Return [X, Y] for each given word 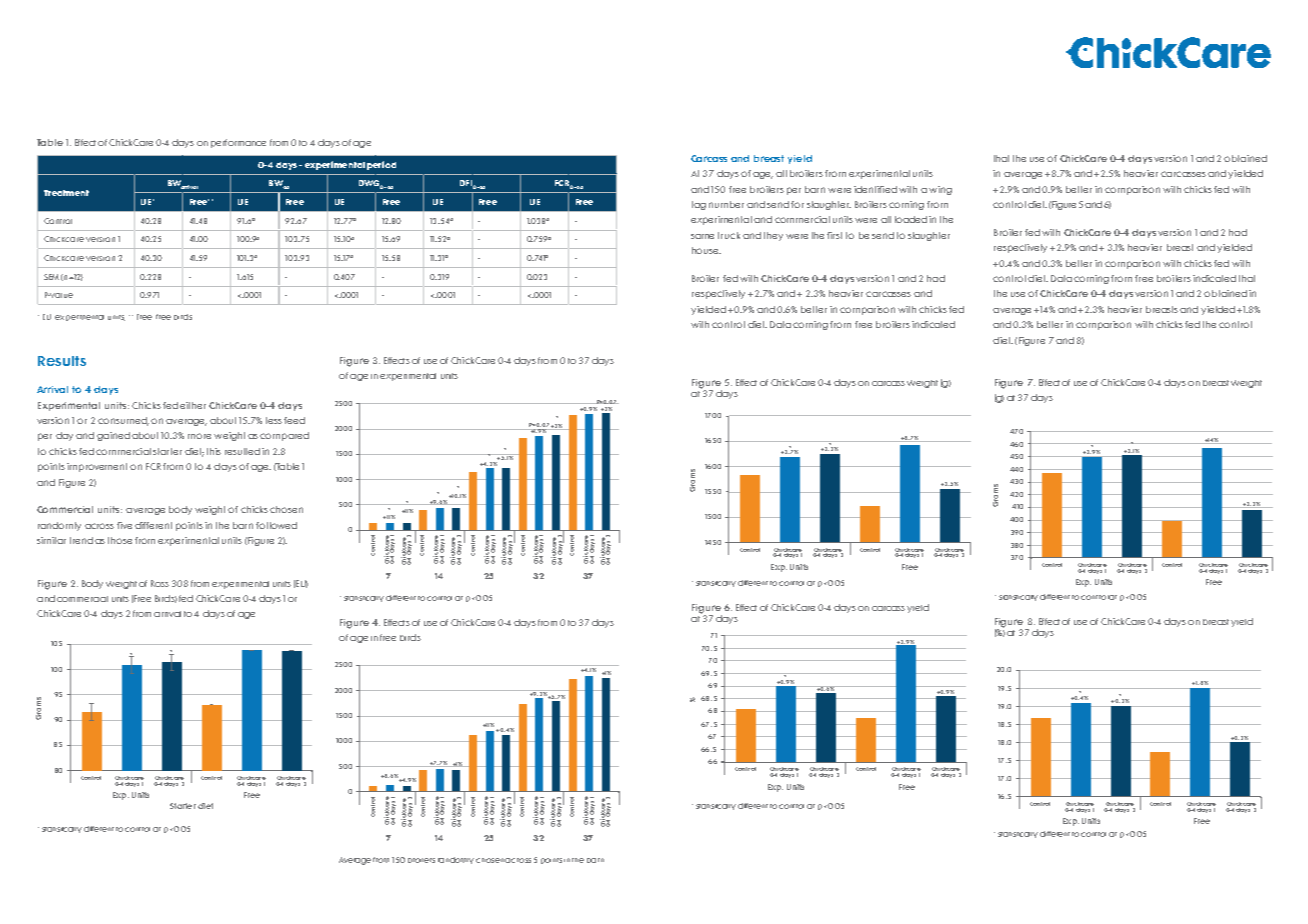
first [834, 235]
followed [276, 525]
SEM [51, 277]
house [706, 250]
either [193, 405]
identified [875, 189]
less [274, 420]
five [124, 525]
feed [294, 420]
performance [238, 143]
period [381, 165]
